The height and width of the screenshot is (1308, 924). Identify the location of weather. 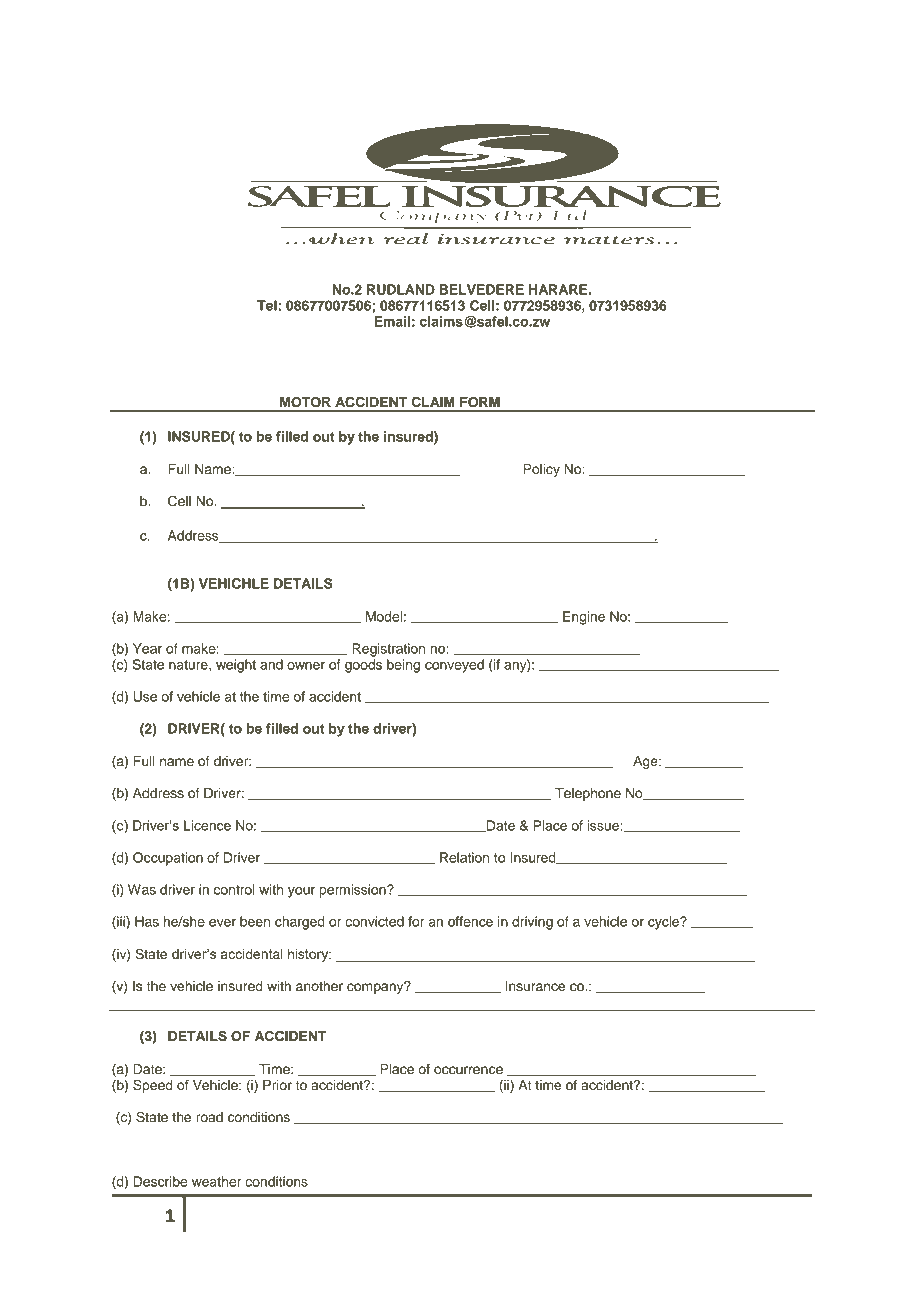
(216, 1181).
